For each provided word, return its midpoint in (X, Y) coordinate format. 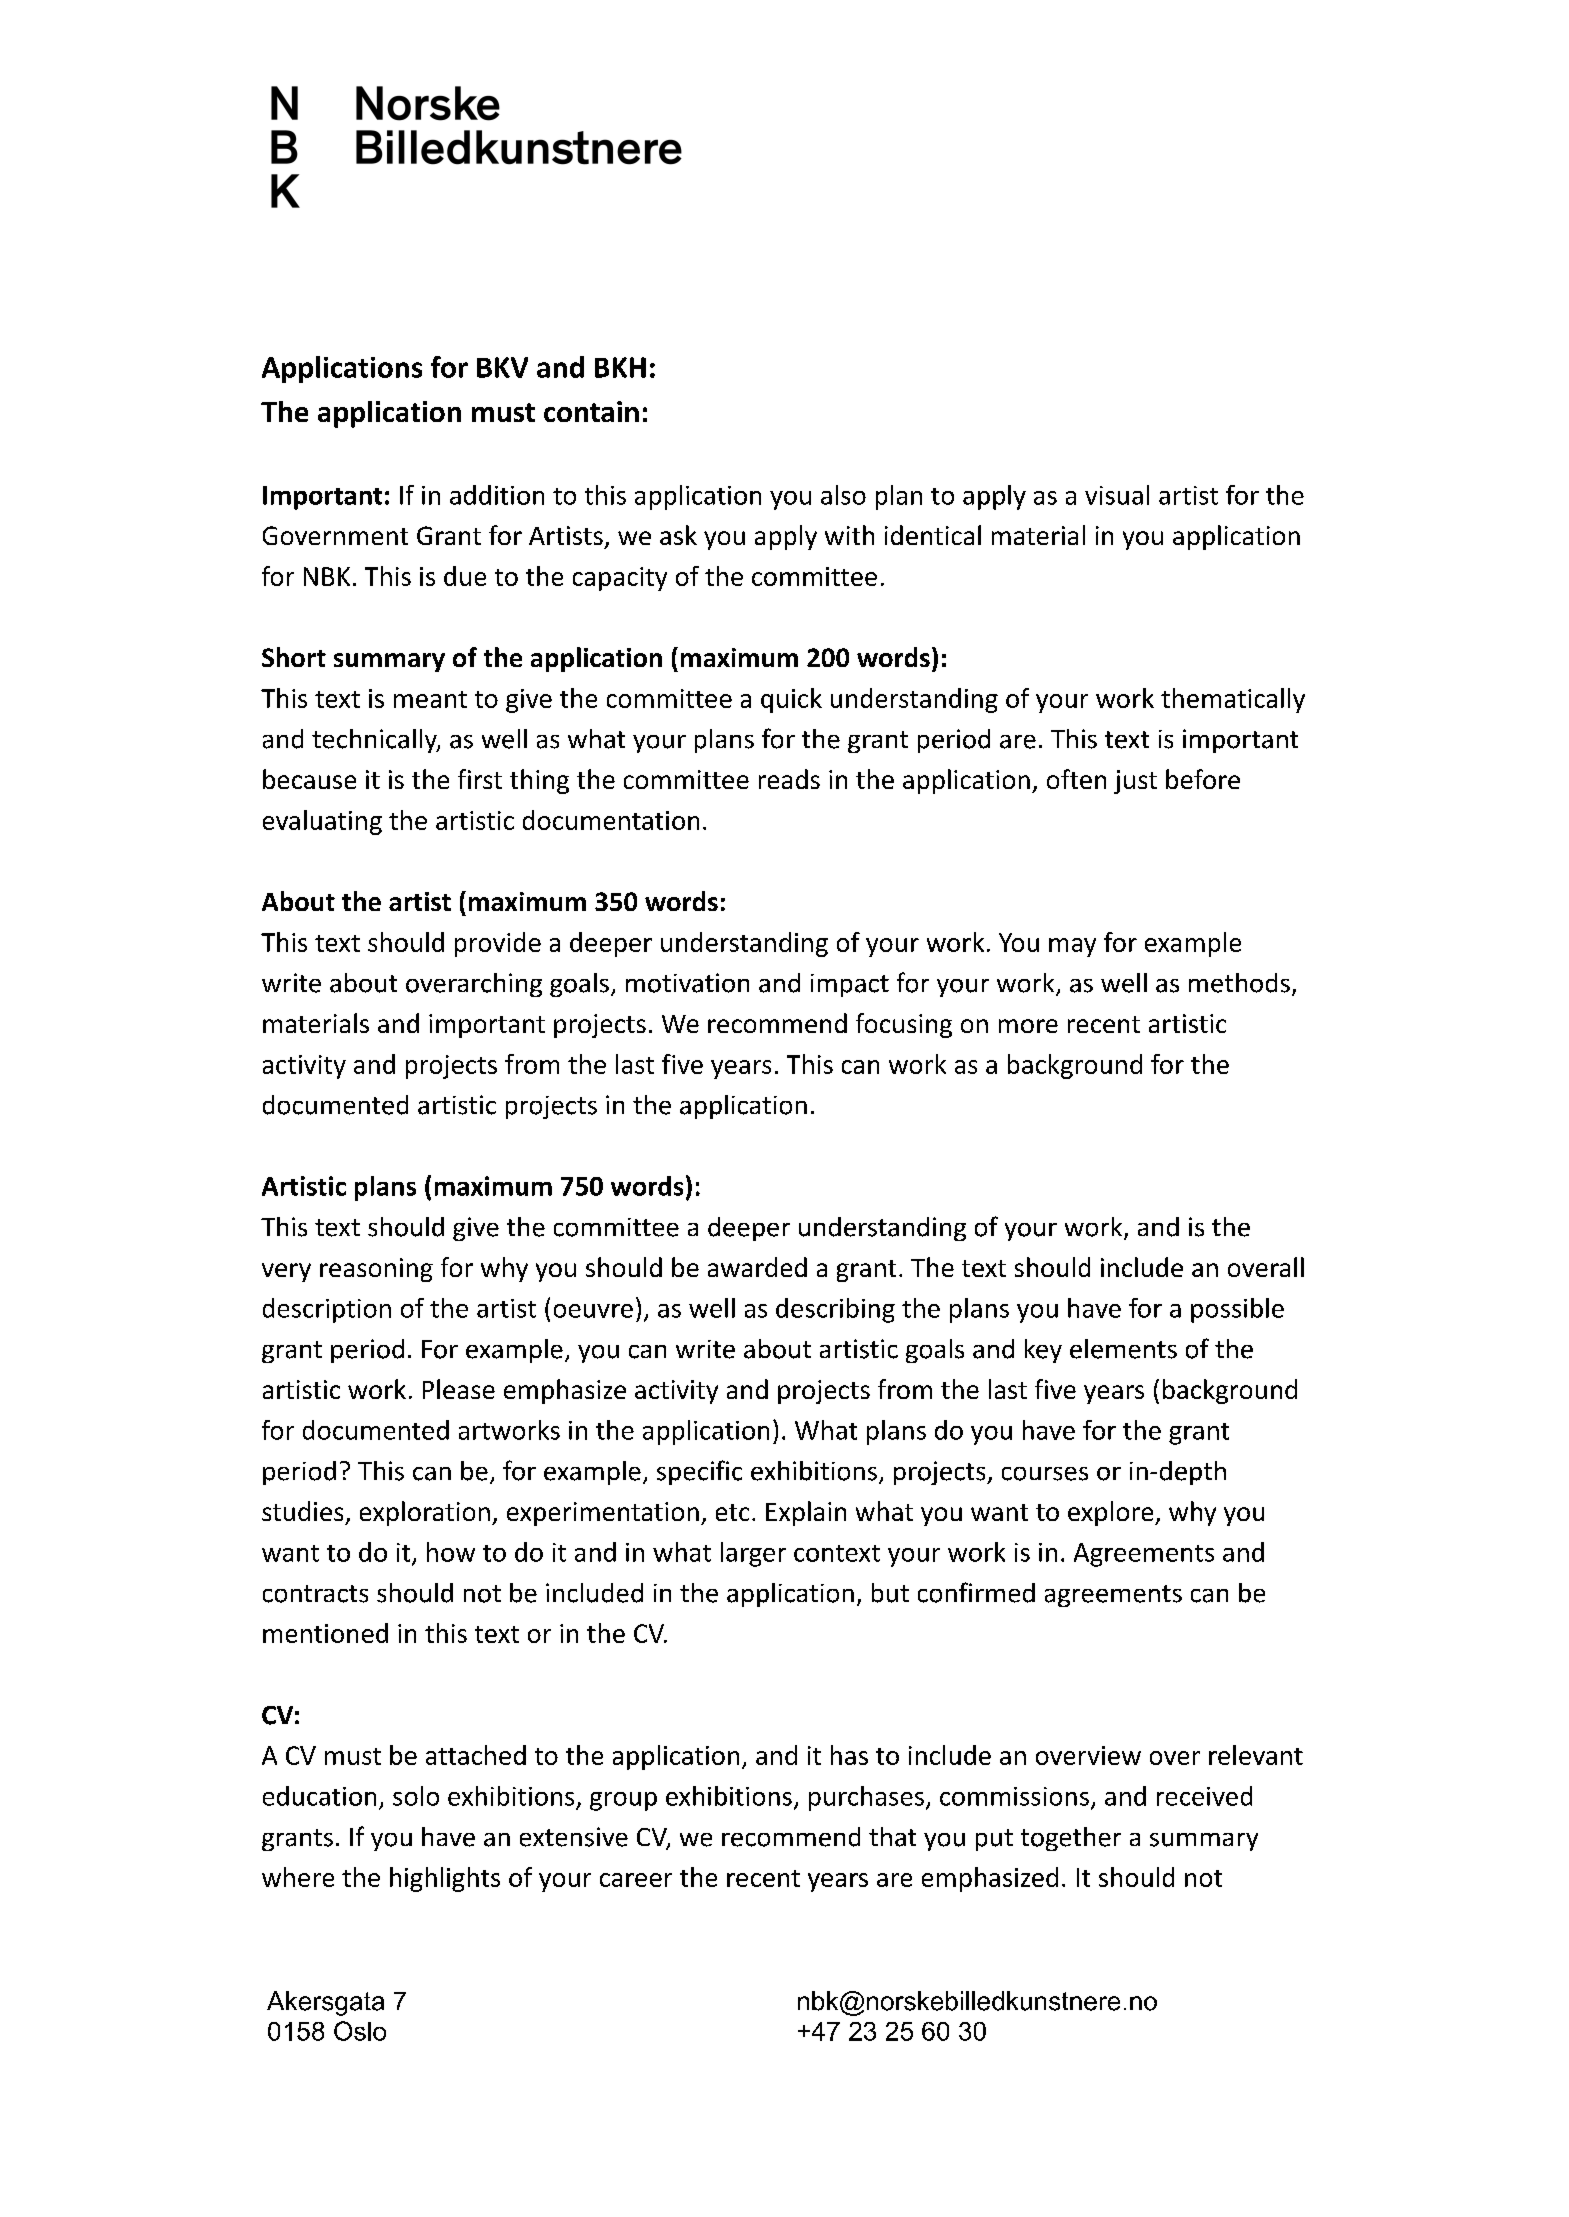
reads (789, 779)
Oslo (360, 2031)
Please (459, 1389)
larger (753, 1554)
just (1135, 782)
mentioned (325, 1633)
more (1028, 1026)
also (843, 495)
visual (1117, 495)
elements (1123, 1349)
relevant (1256, 1755)
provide (498, 944)
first (480, 779)
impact (850, 985)
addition (497, 495)
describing (835, 1310)
